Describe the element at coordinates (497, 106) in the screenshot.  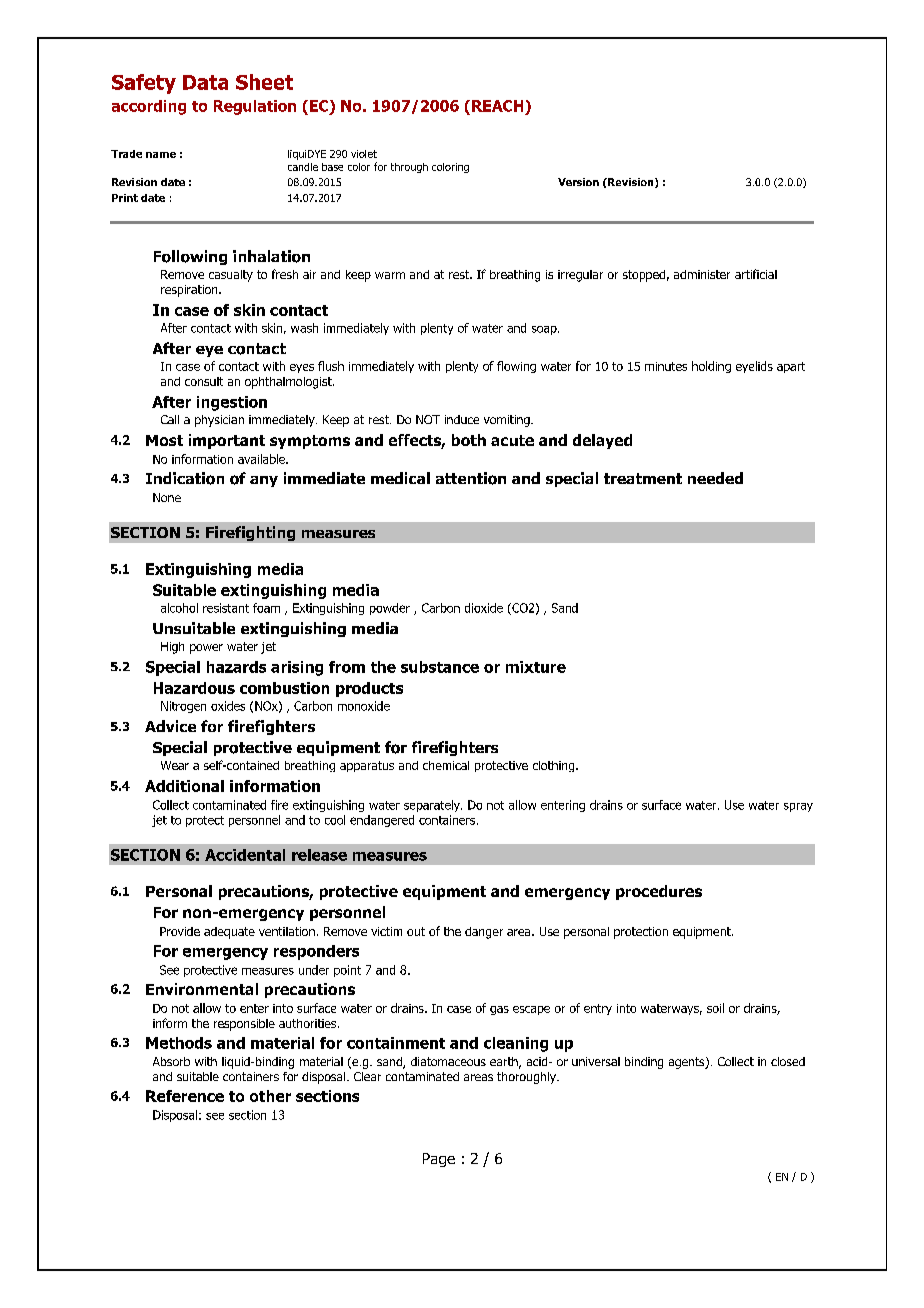
I see `REACH` at that location.
